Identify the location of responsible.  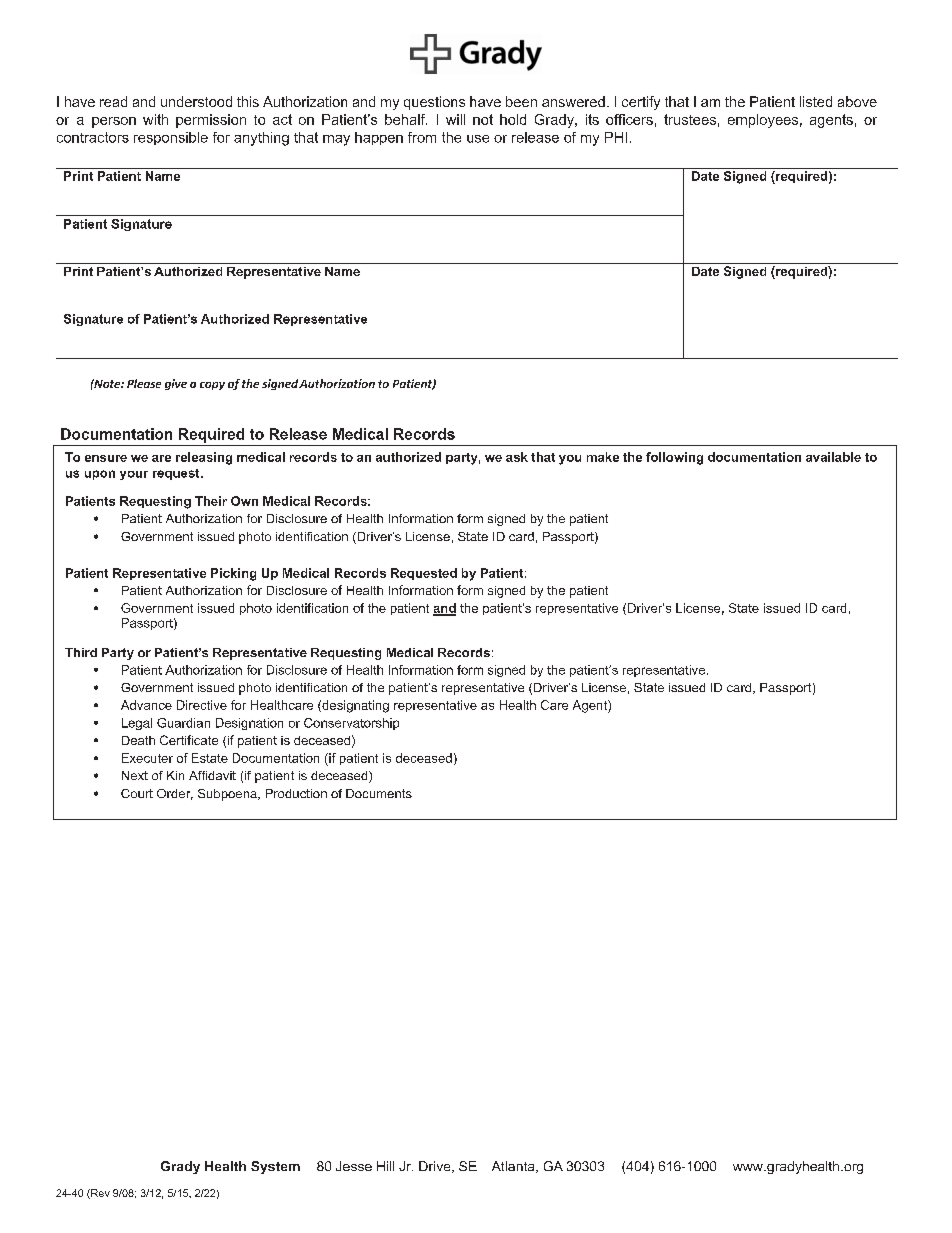
(171, 138).
